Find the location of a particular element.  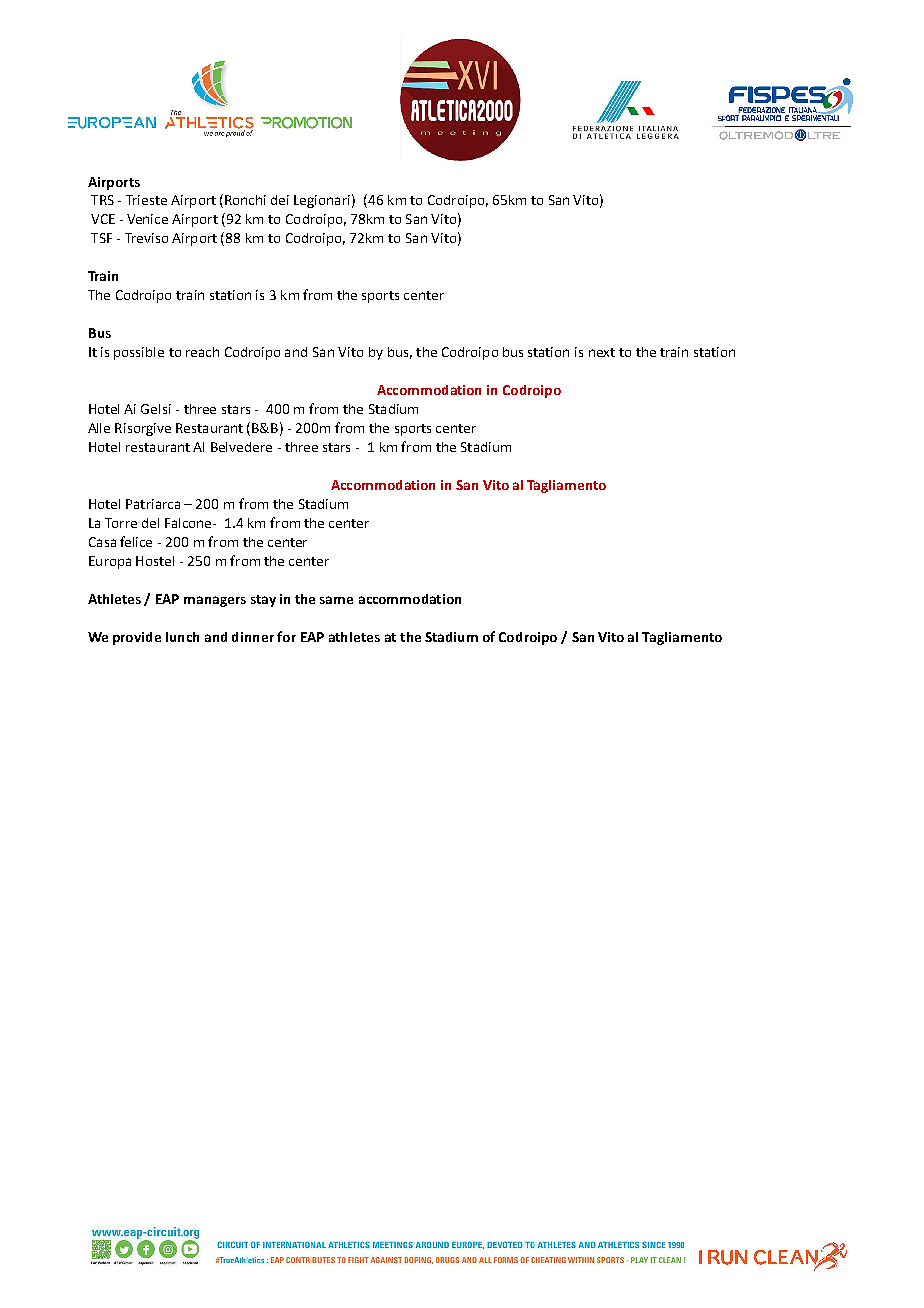

for is located at coordinates (286, 636).
